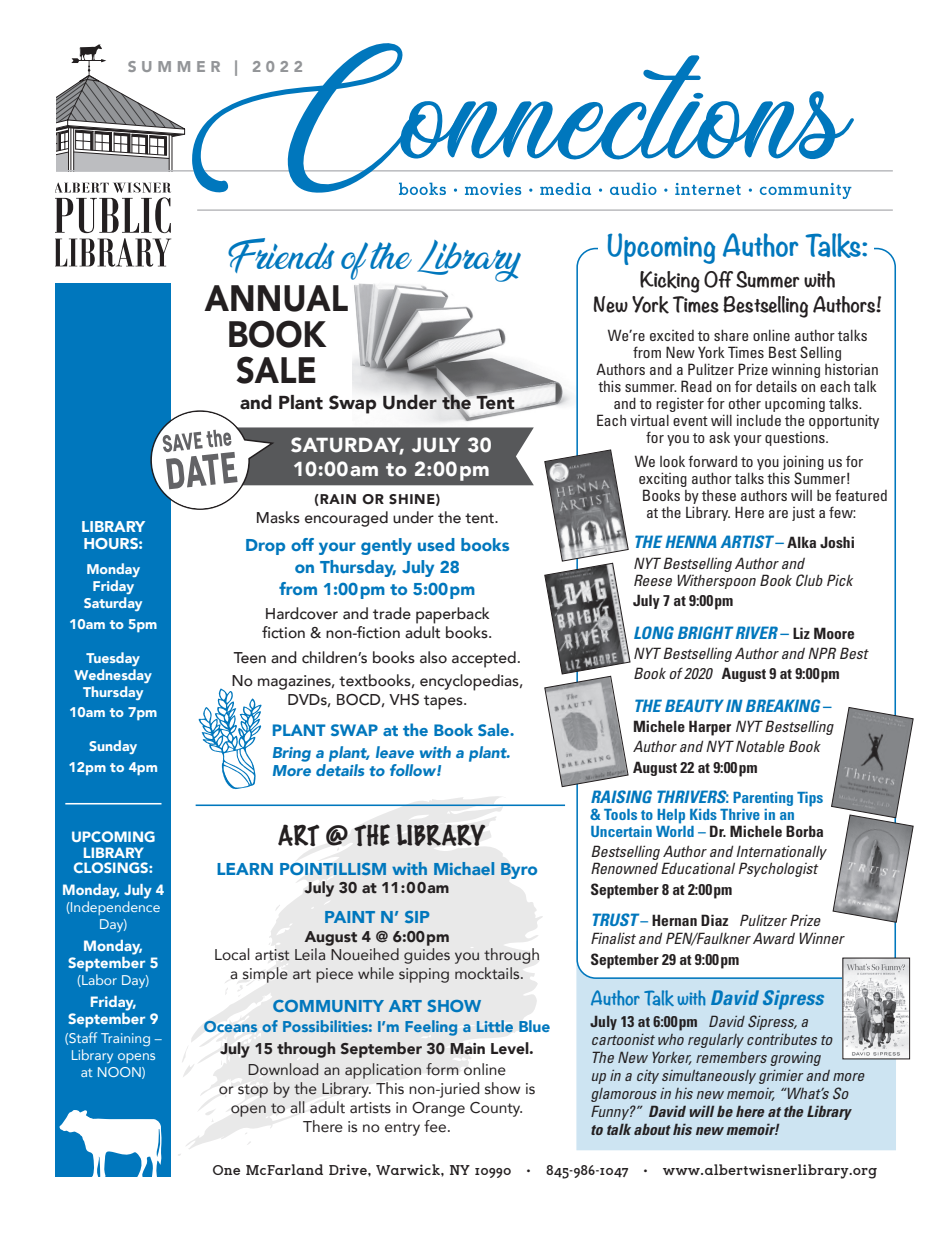  What do you see at coordinates (731, 335) in the screenshot?
I see `share` at bounding box center [731, 335].
